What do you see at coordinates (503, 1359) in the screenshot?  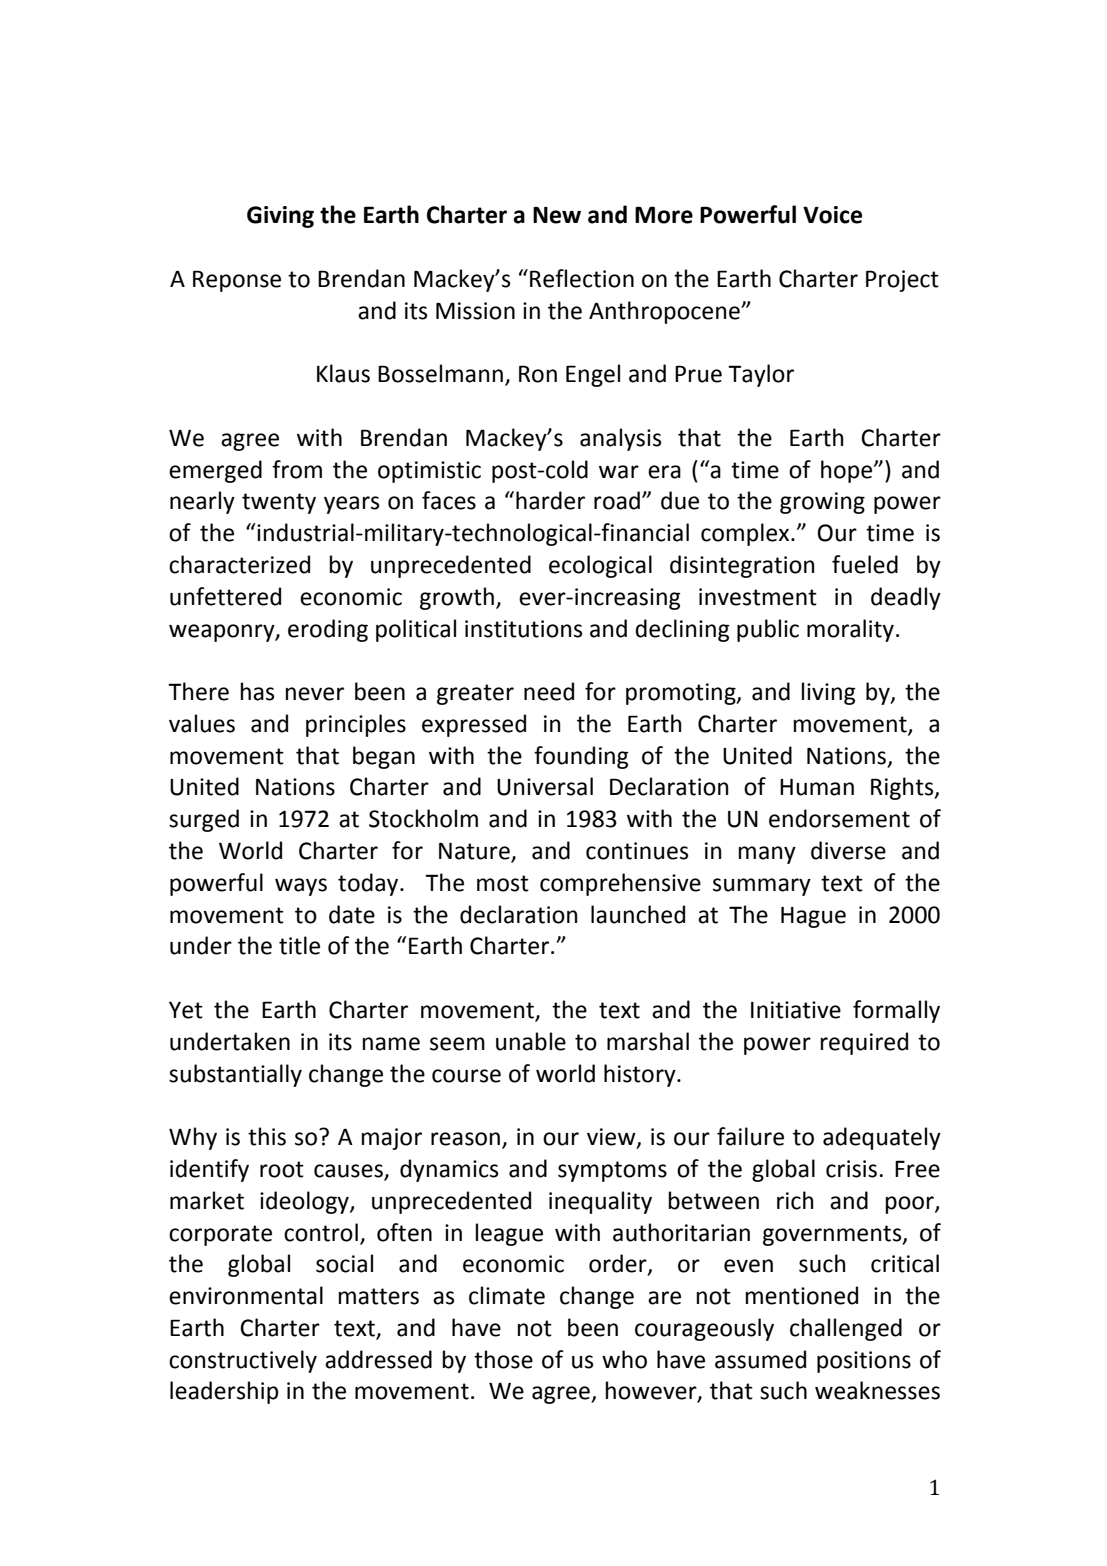 I see `those` at bounding box center [503, 1359].
